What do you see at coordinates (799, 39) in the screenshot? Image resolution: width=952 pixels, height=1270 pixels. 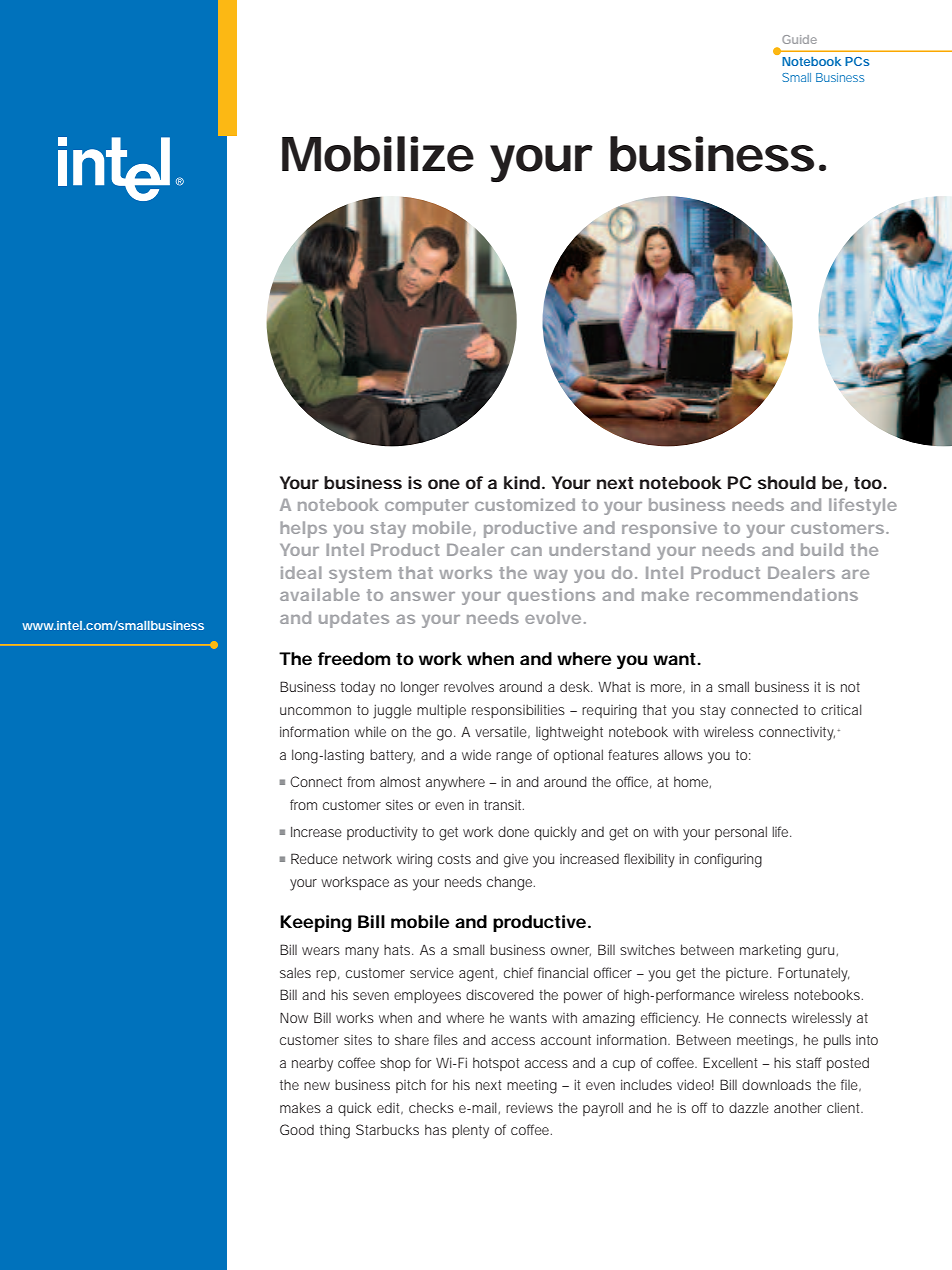 I see `Guide` at bounding box center [799, 39].
